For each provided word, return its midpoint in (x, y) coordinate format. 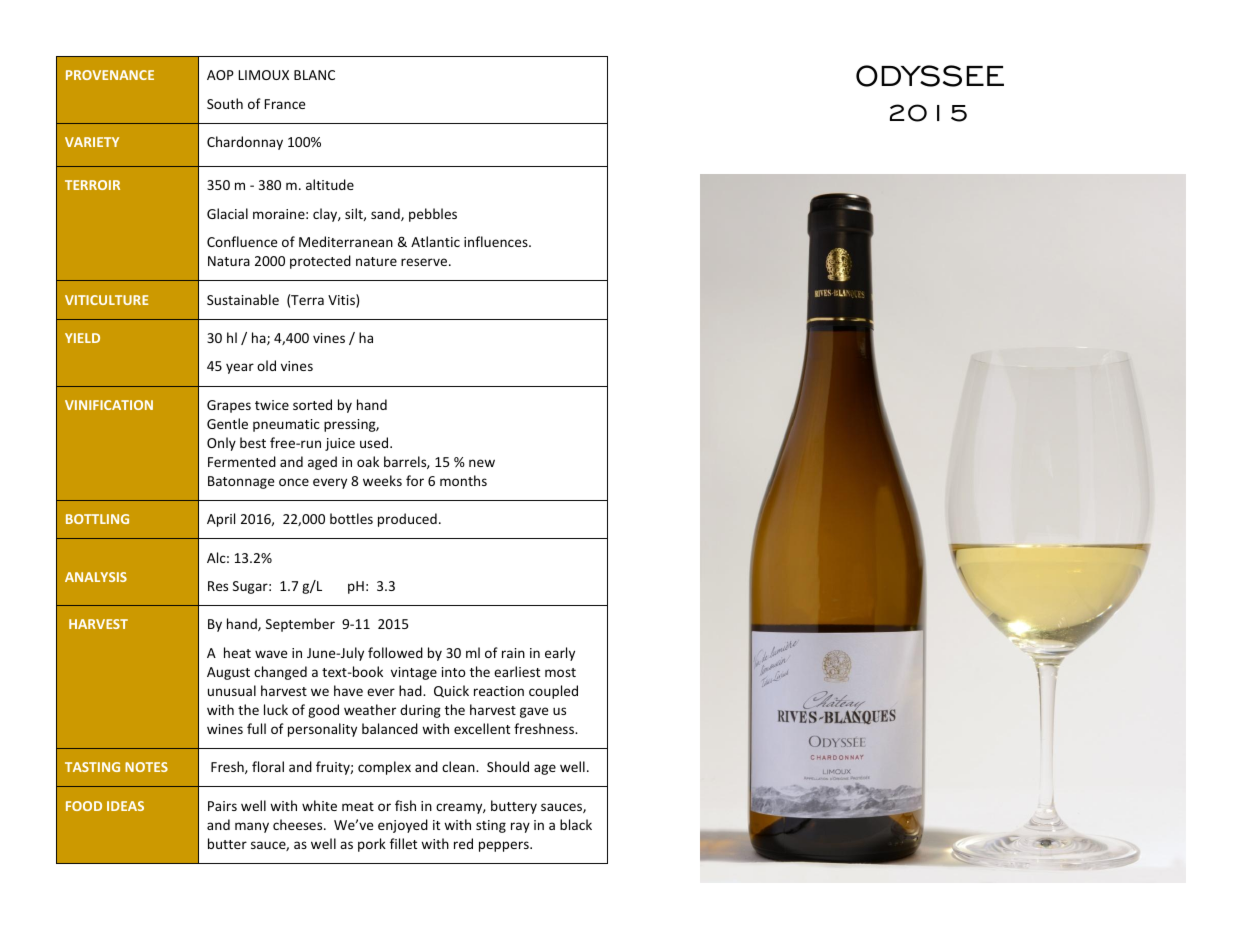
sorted (312, 404)
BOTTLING (97, 519)
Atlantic (435, 241)
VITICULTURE (106, 300)
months (463, 480)
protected (320, 262)
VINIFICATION (109, 405)
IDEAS (125, 806)
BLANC (314, 75)
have (348, 690)
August (228, 673)
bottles (351, 518)
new (482, 463)
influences (497, 241)
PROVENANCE (110, 75)
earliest (517, 671)
